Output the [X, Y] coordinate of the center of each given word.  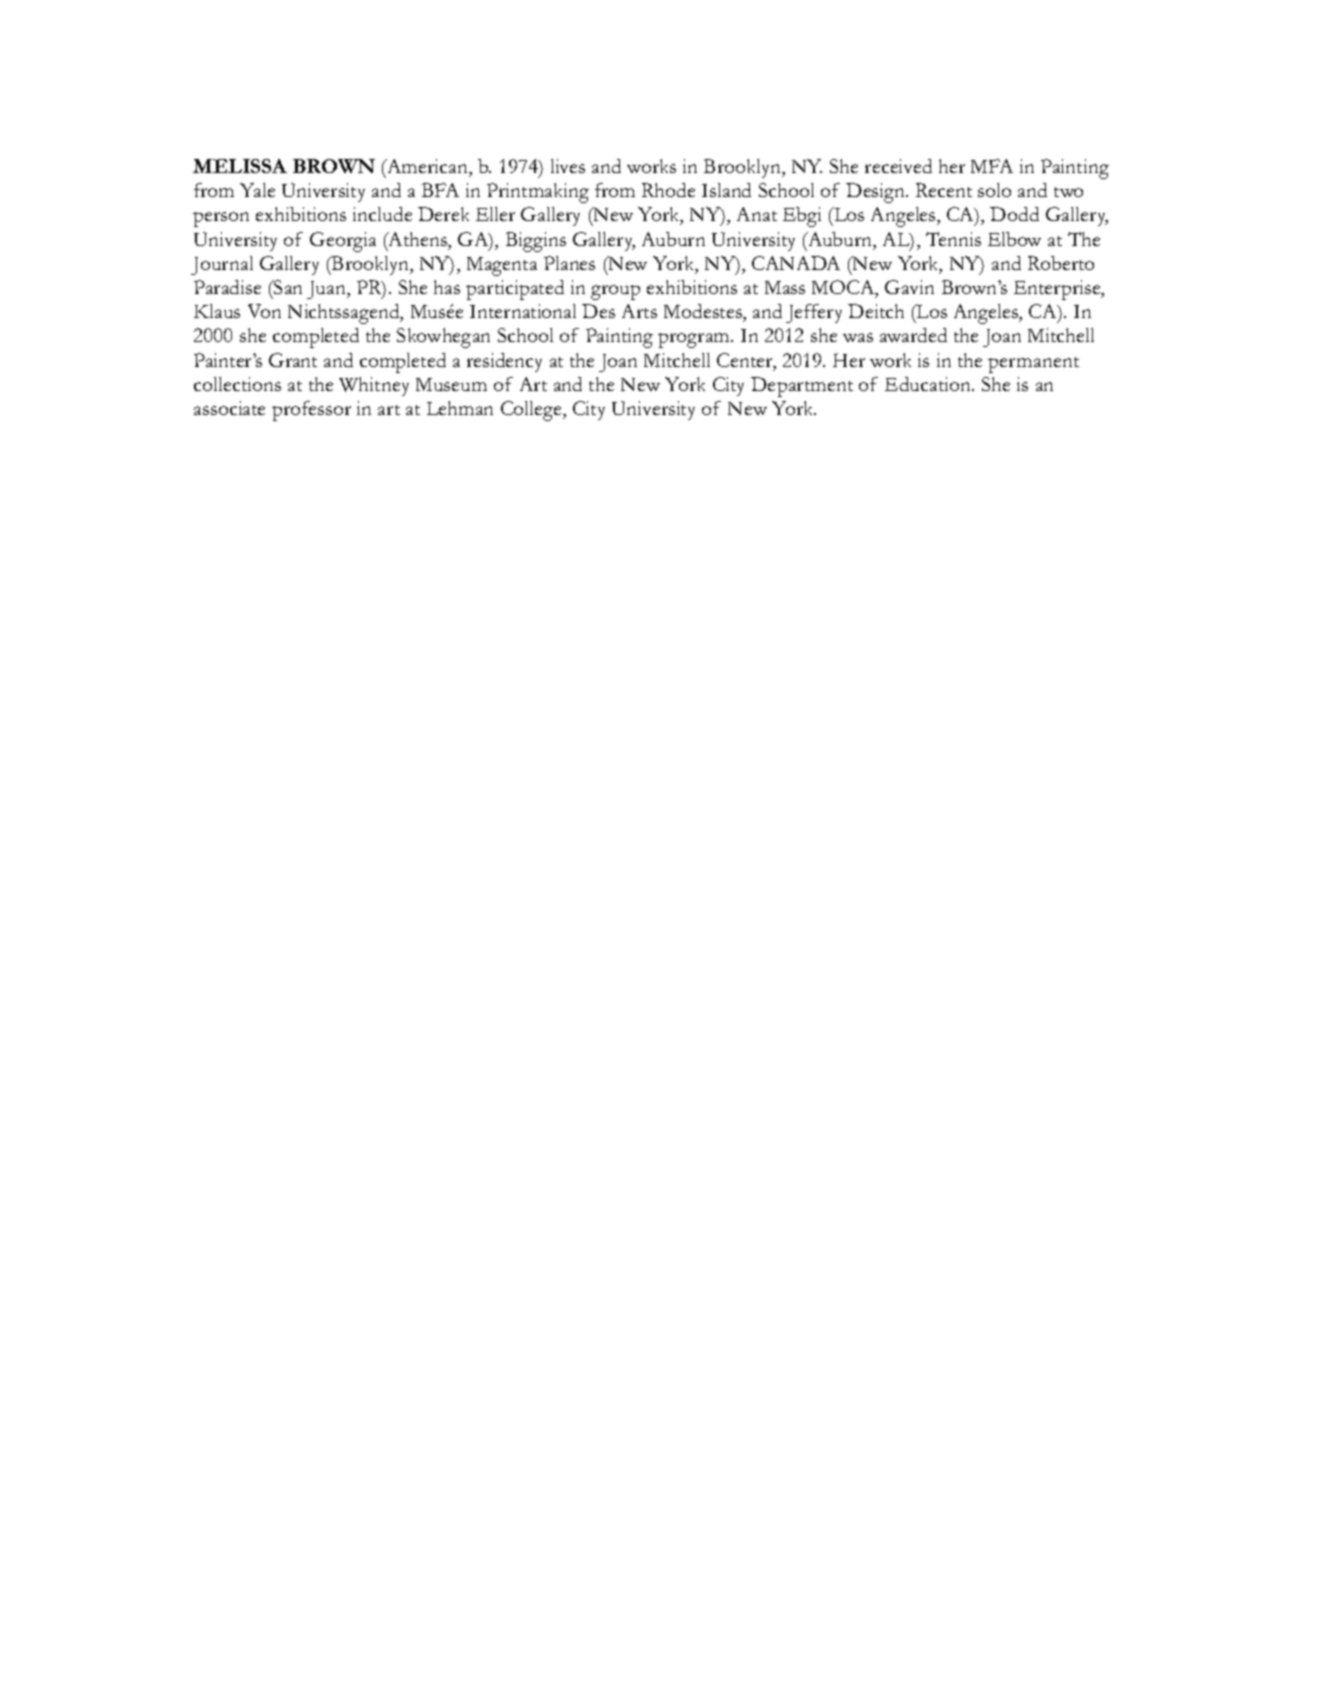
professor [311, 411]
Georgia [343, 242]
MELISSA [240, 166]
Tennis [953, 239]
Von [264, 311]
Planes [569, 263]
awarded [913, 335]
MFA [992, 166]
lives [568, 166]
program [695, 340]
